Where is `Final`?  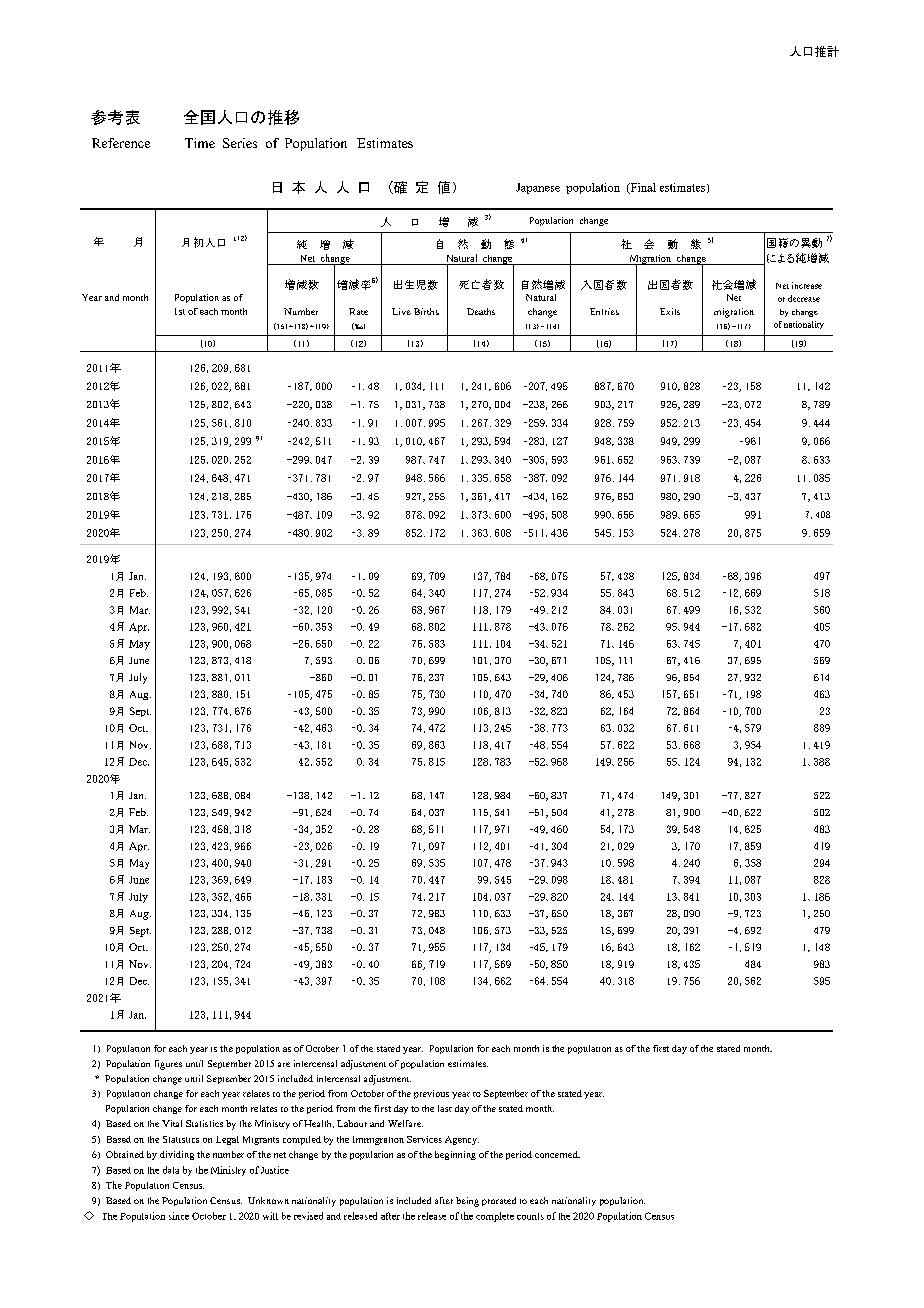
Final is located at coordinates (642, 188).
